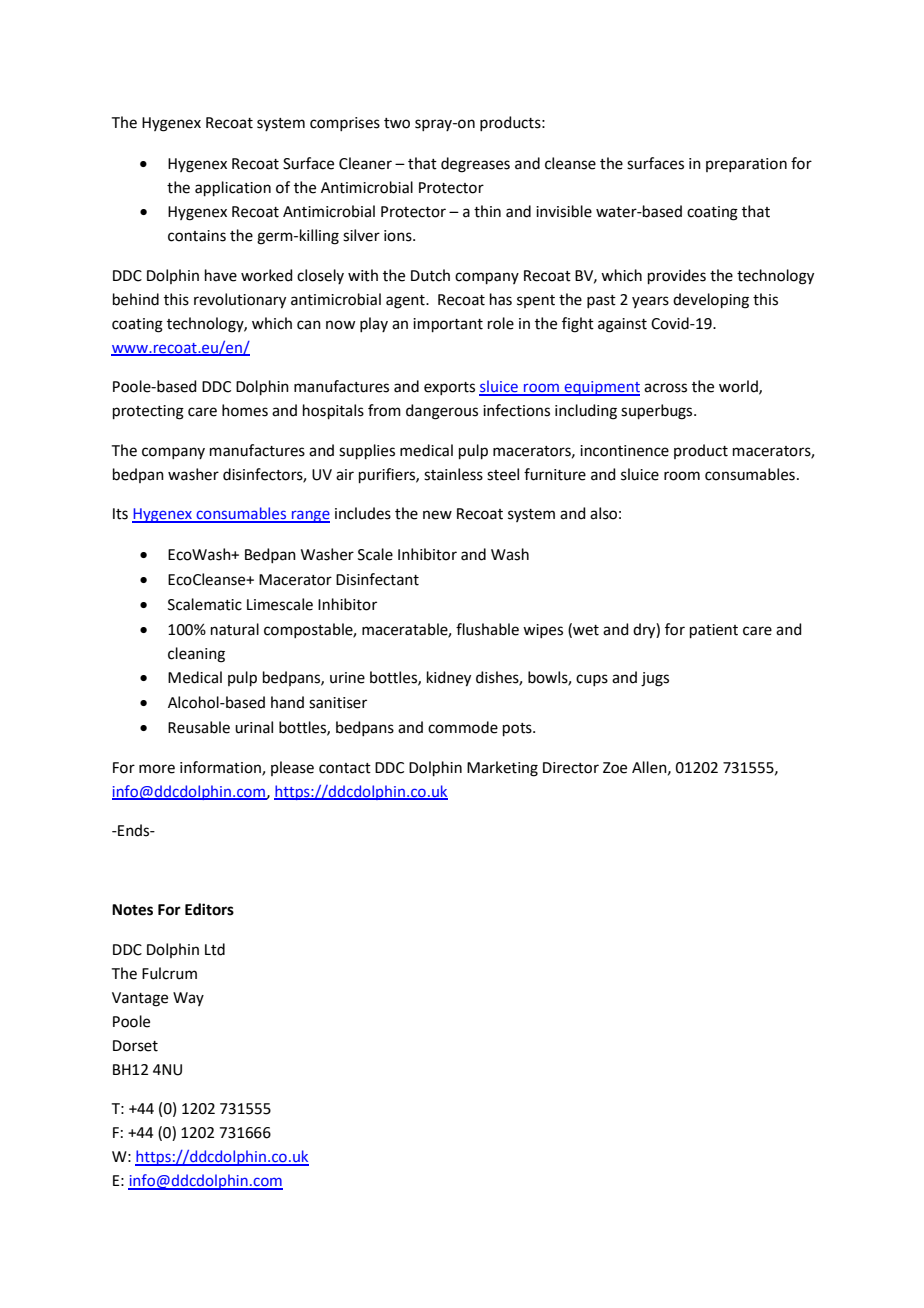  Describe the element at coordinates (235, 629) in the screenshot. I see `natural` at that location.
